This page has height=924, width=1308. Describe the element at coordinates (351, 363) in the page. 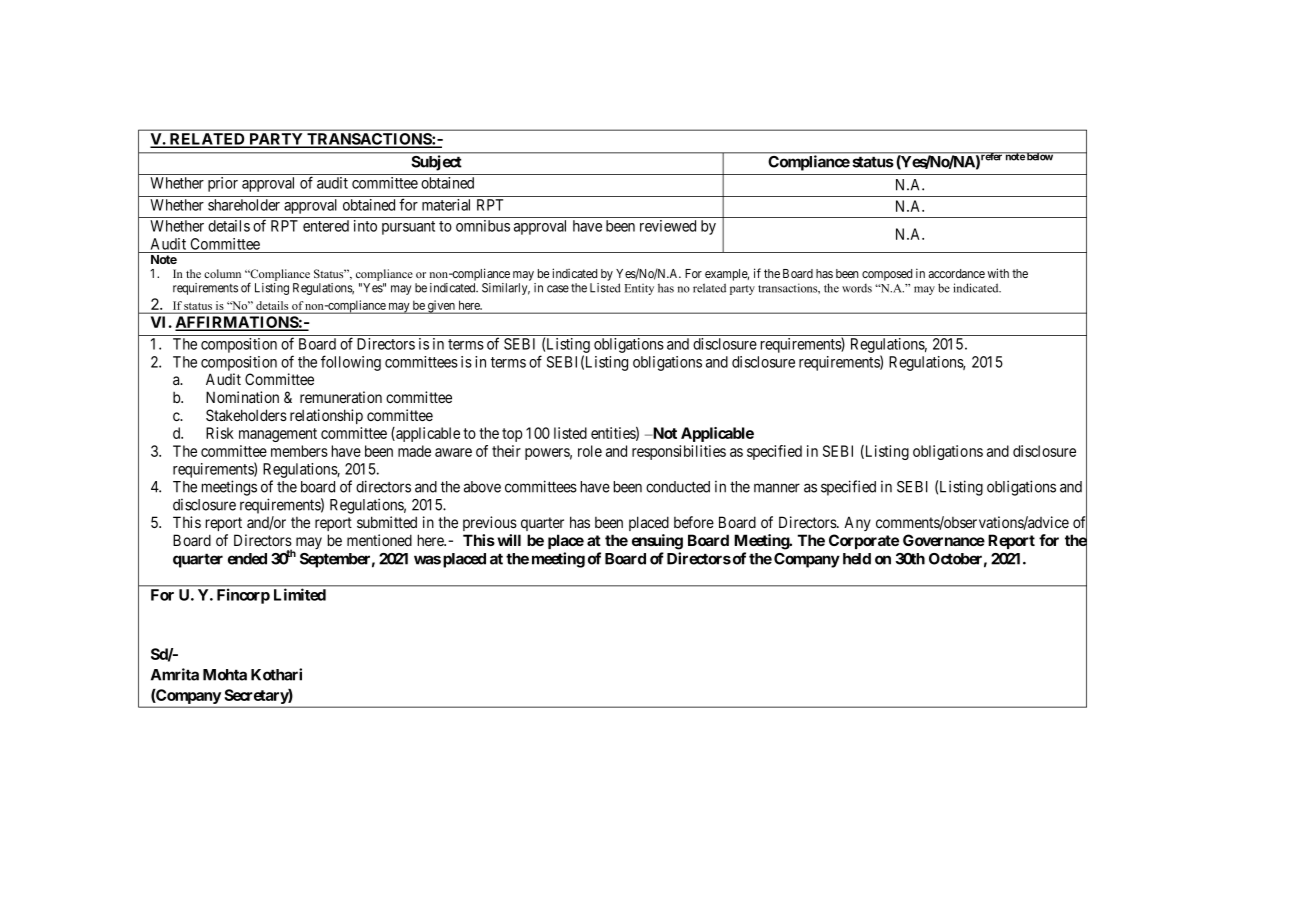

I see `following` at that location.
